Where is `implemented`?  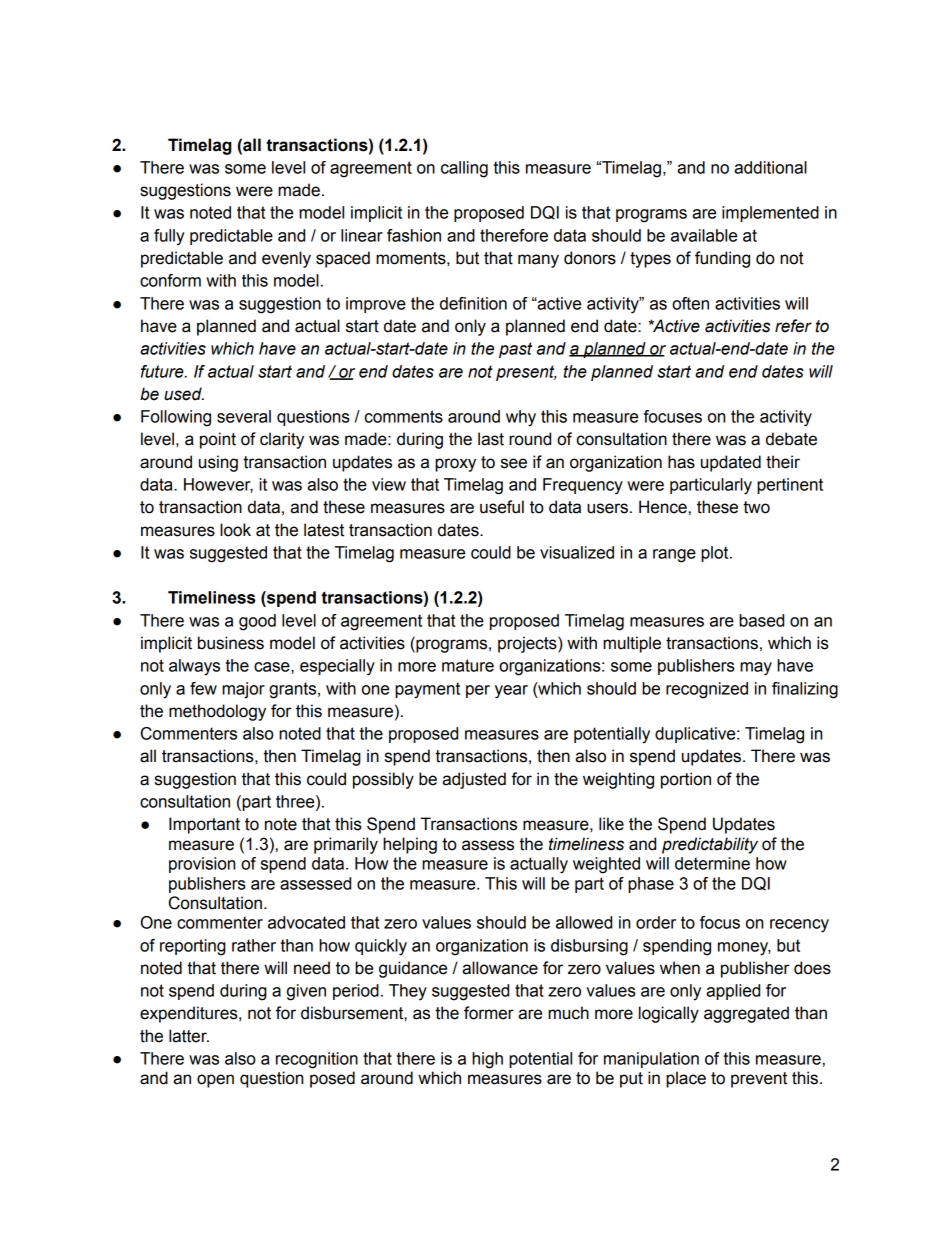 implemented is located at coordinates (770, 214).
